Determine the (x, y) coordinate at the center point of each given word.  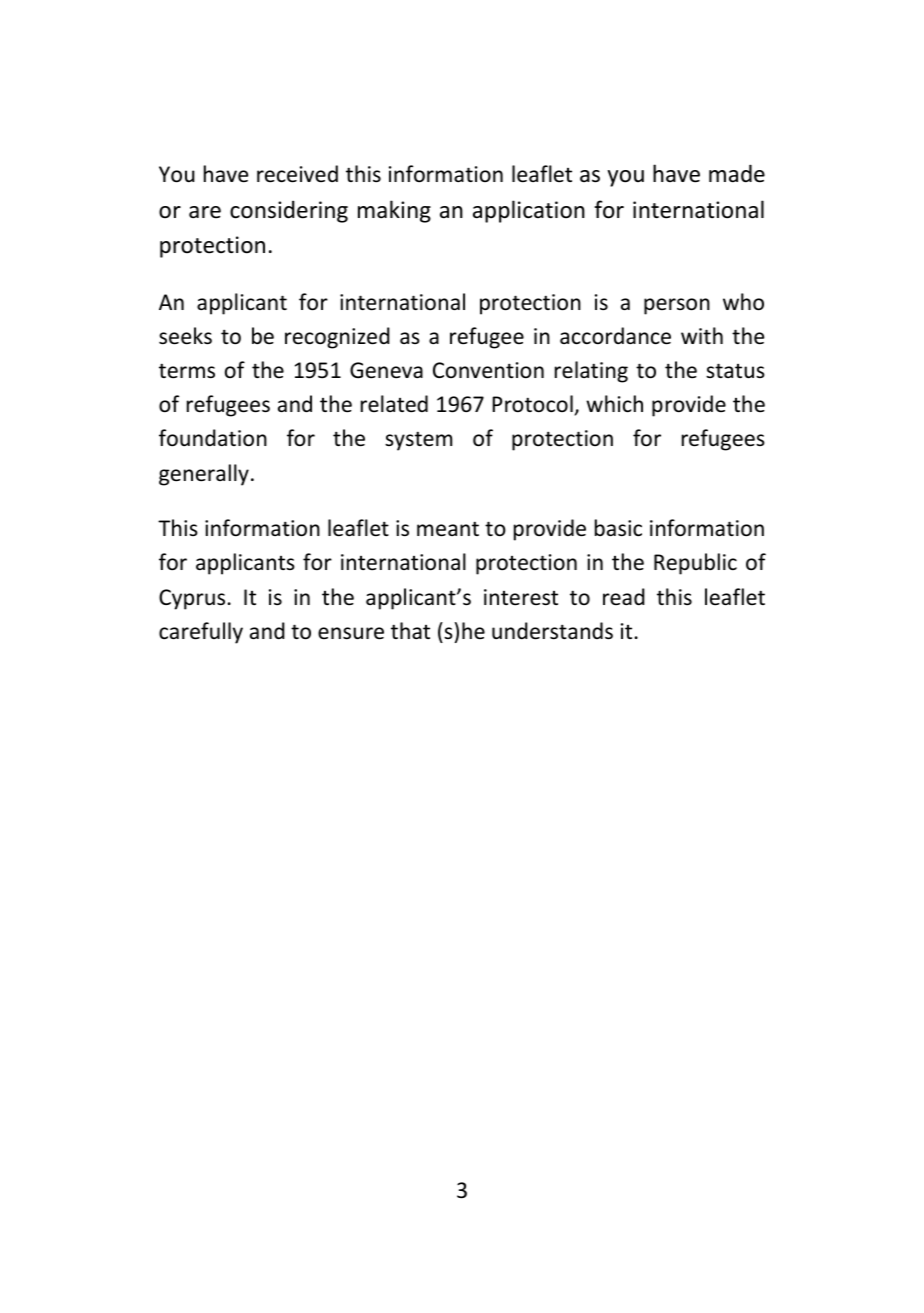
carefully (201, 633)
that (410, 630)
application (529, 211)
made (737, 173)
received (297, 174)
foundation (213, 438)
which (614, 404)
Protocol (532, 404)
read (624, 596)
